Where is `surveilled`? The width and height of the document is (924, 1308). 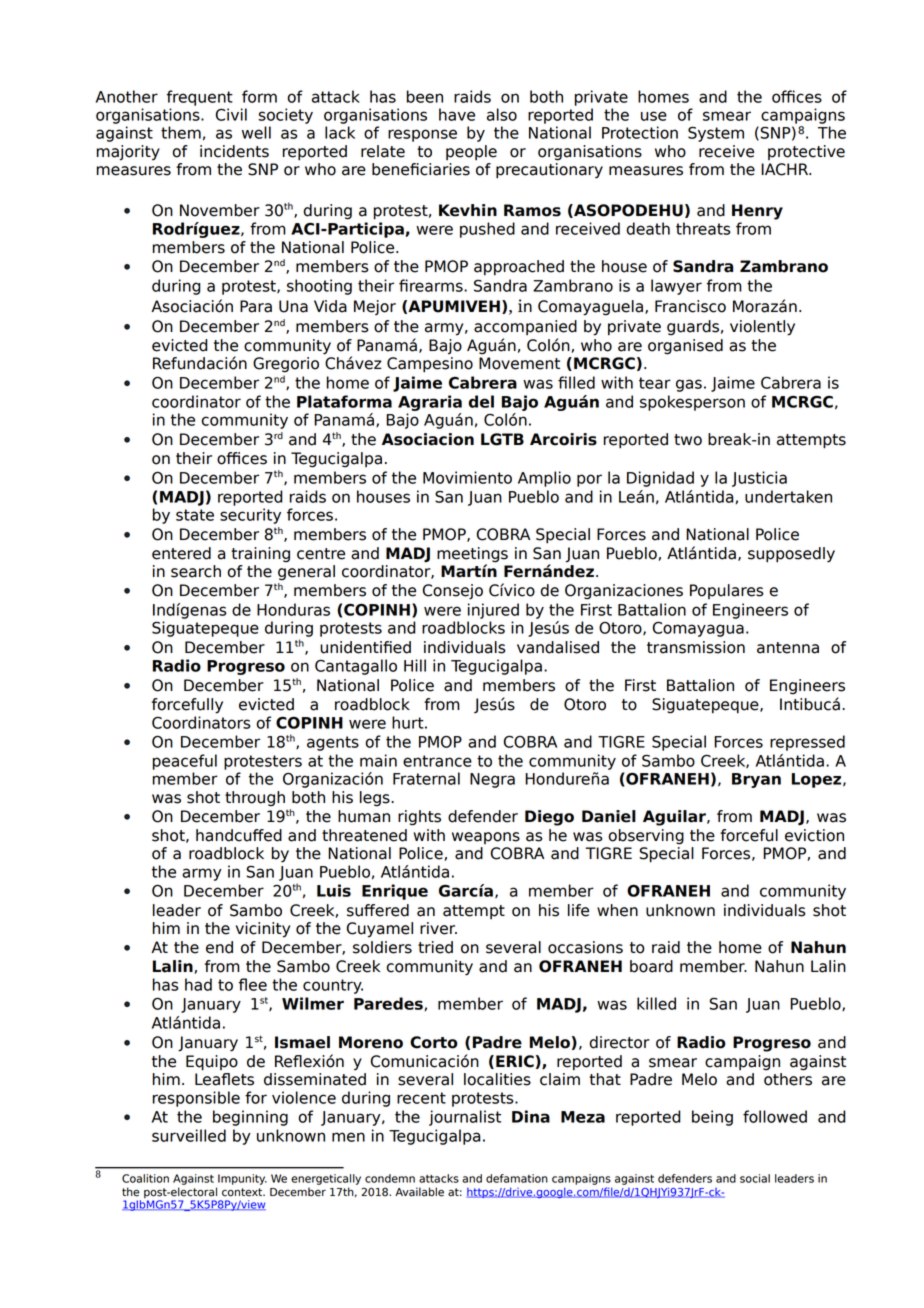 surveilled is located at coordinates (189, 1135).
